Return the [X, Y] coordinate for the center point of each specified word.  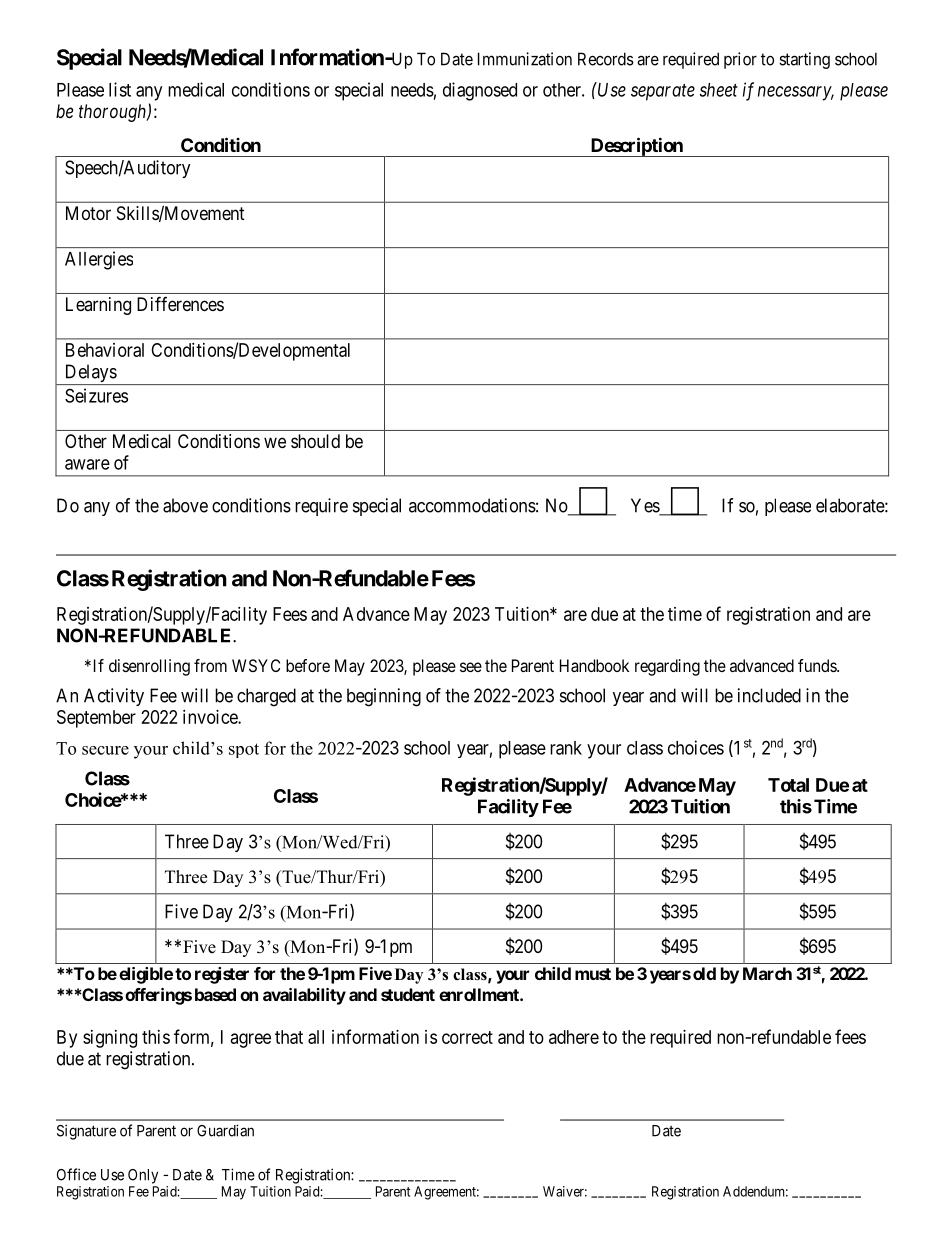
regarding [667, 667]
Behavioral [105, 350]
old [704, 973]
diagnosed [480, 91]
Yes [646, 506]
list [120, 89]
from [210, 665]
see [471, 667]
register [222, 975]
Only [143, 1176]
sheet [718, 90]
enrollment [480, 994]
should [315, 441]
